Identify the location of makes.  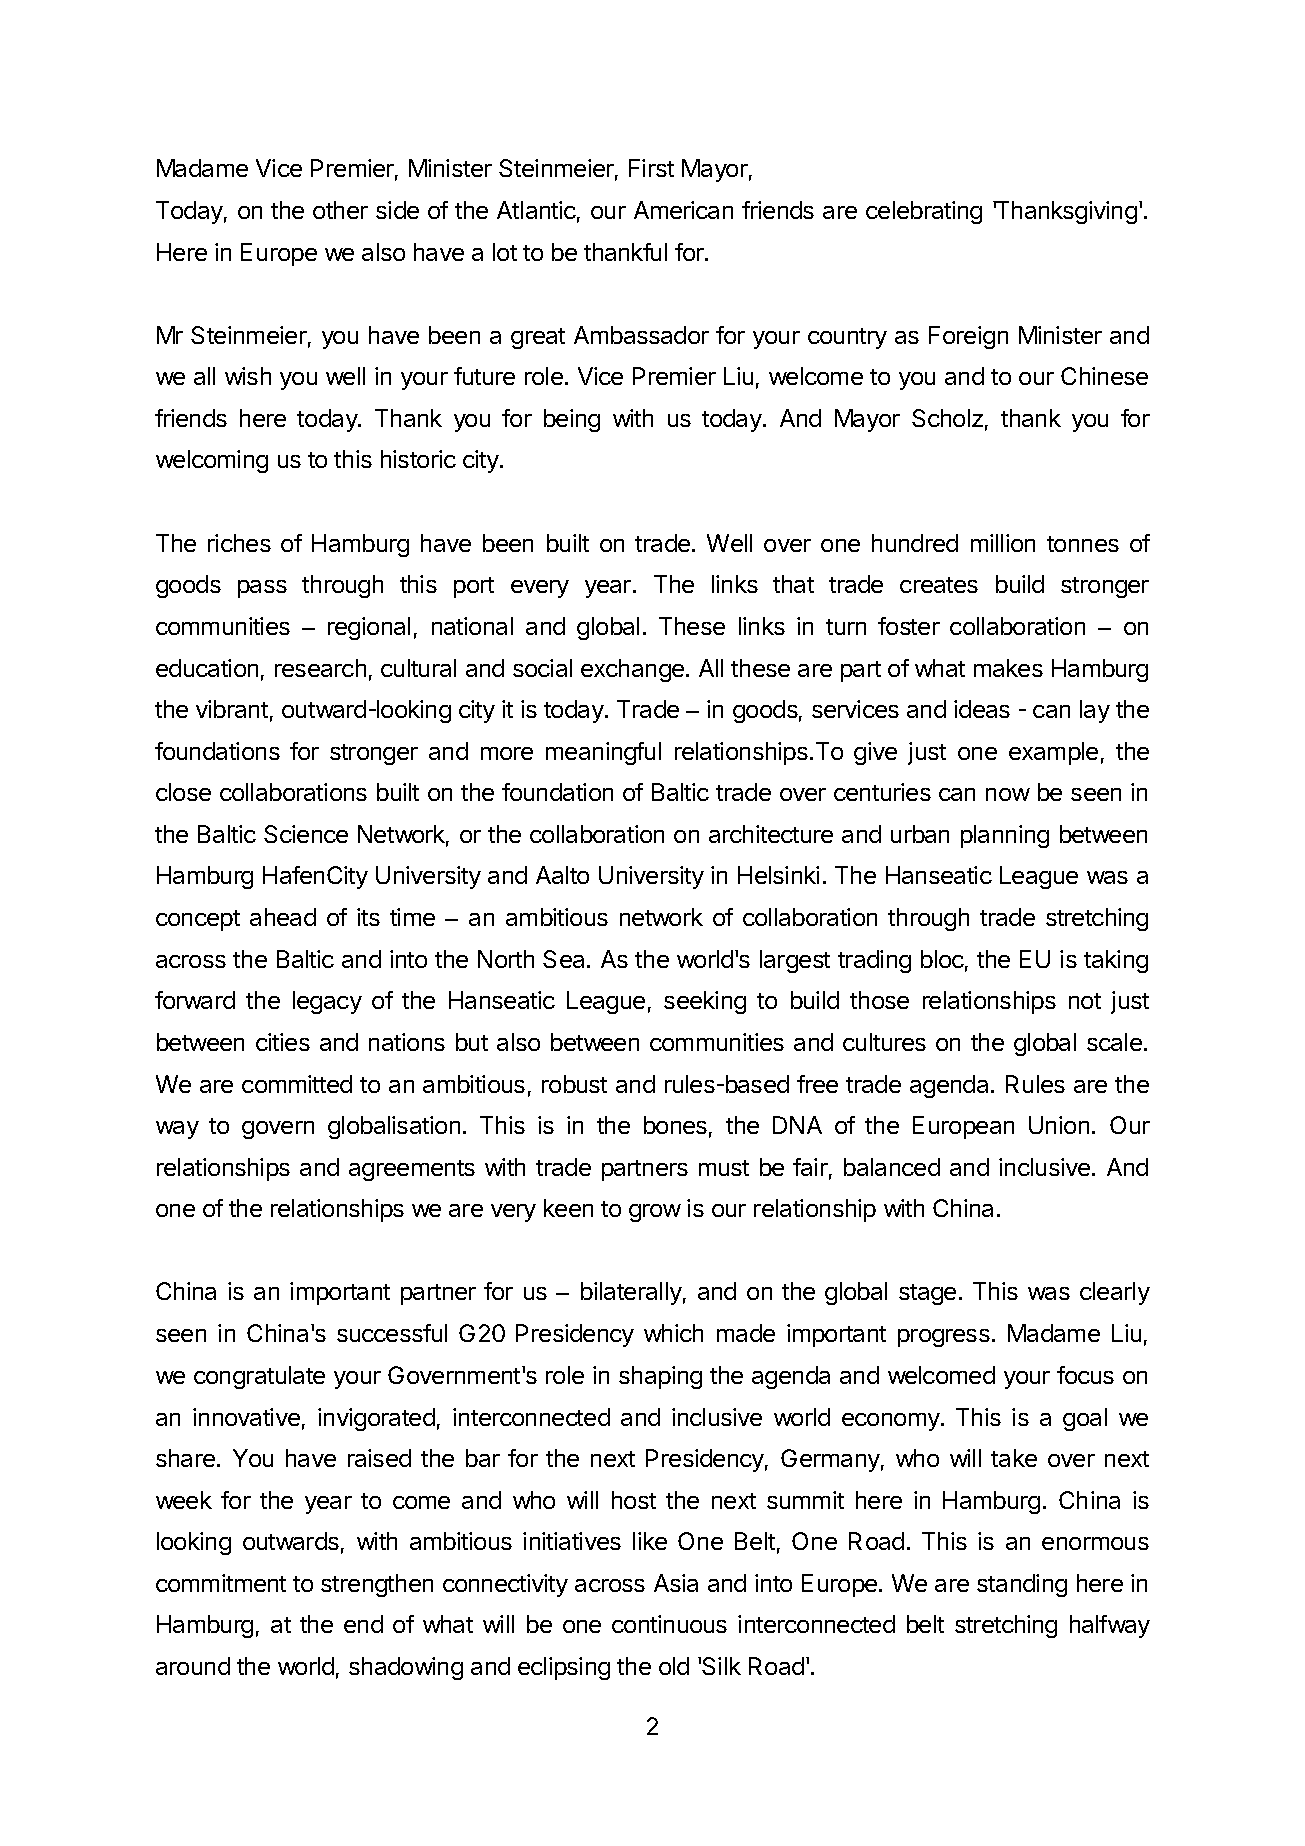
(1008, 668).
